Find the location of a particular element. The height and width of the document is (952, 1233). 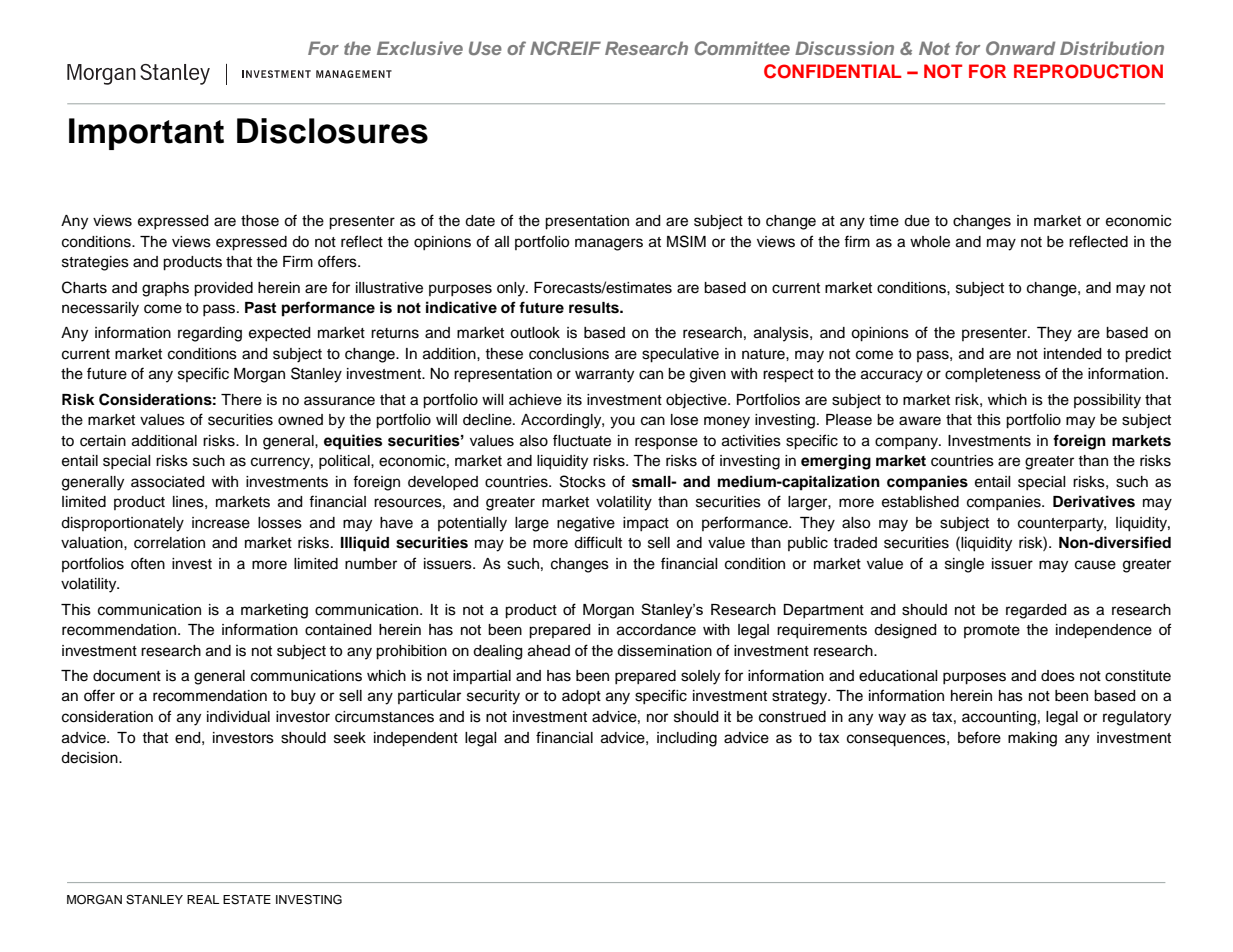

including is located at coordinates (687, 739).
